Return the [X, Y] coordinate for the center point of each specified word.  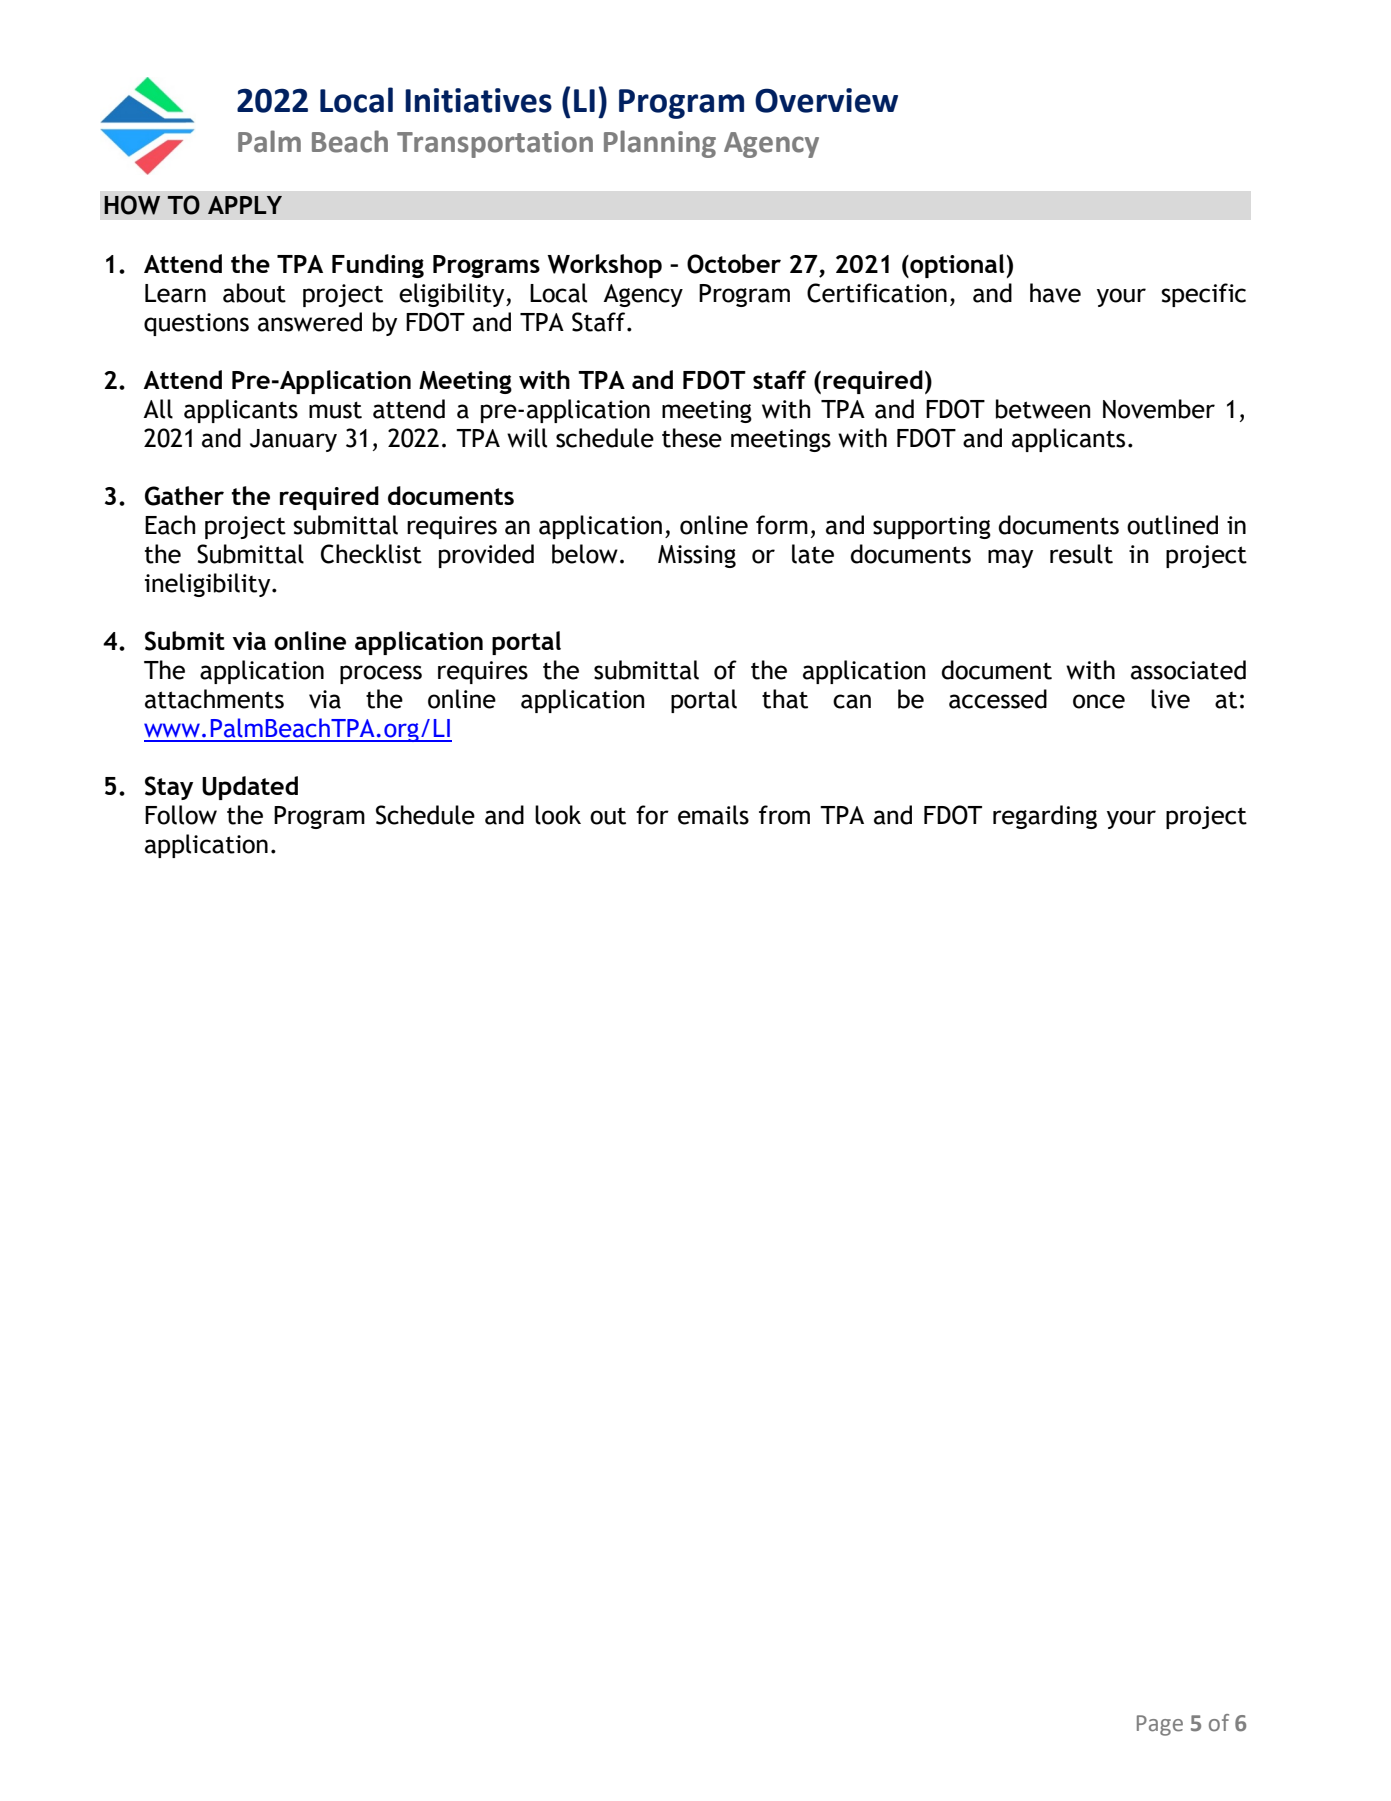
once [1099, 701]
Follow [181, 815]
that [785, 699]
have [1055, 293]
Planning [660, 144]
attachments [214, 699]
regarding [1045, 817]
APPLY [245, 205]
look [558, 815]
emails [713, 815]
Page [1160, 1725]
